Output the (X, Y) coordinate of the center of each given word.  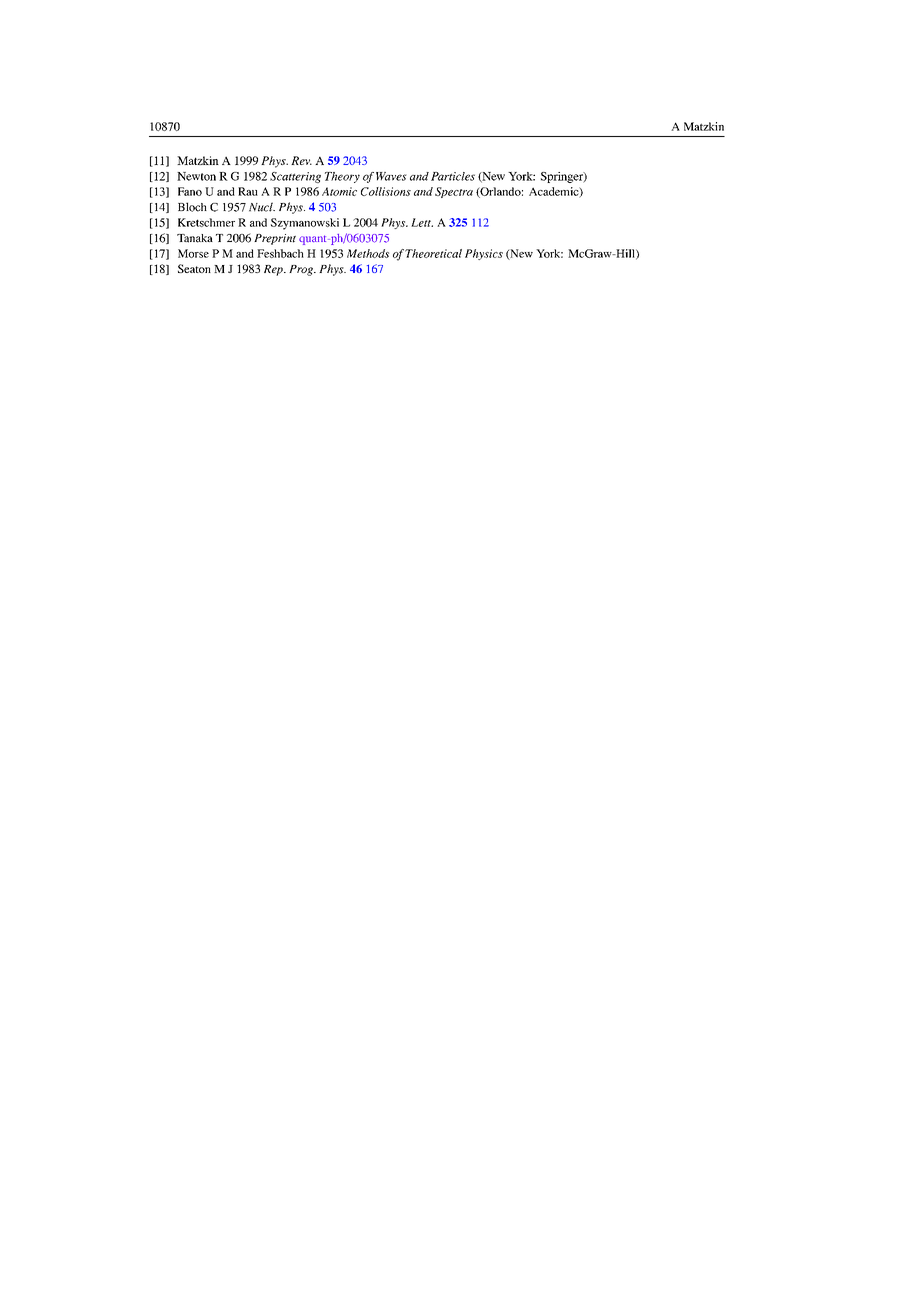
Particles (453, 176)
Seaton (194, 268)
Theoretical (433, 253)
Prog (302, 270)
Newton (196, 176)
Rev (301, 160)
